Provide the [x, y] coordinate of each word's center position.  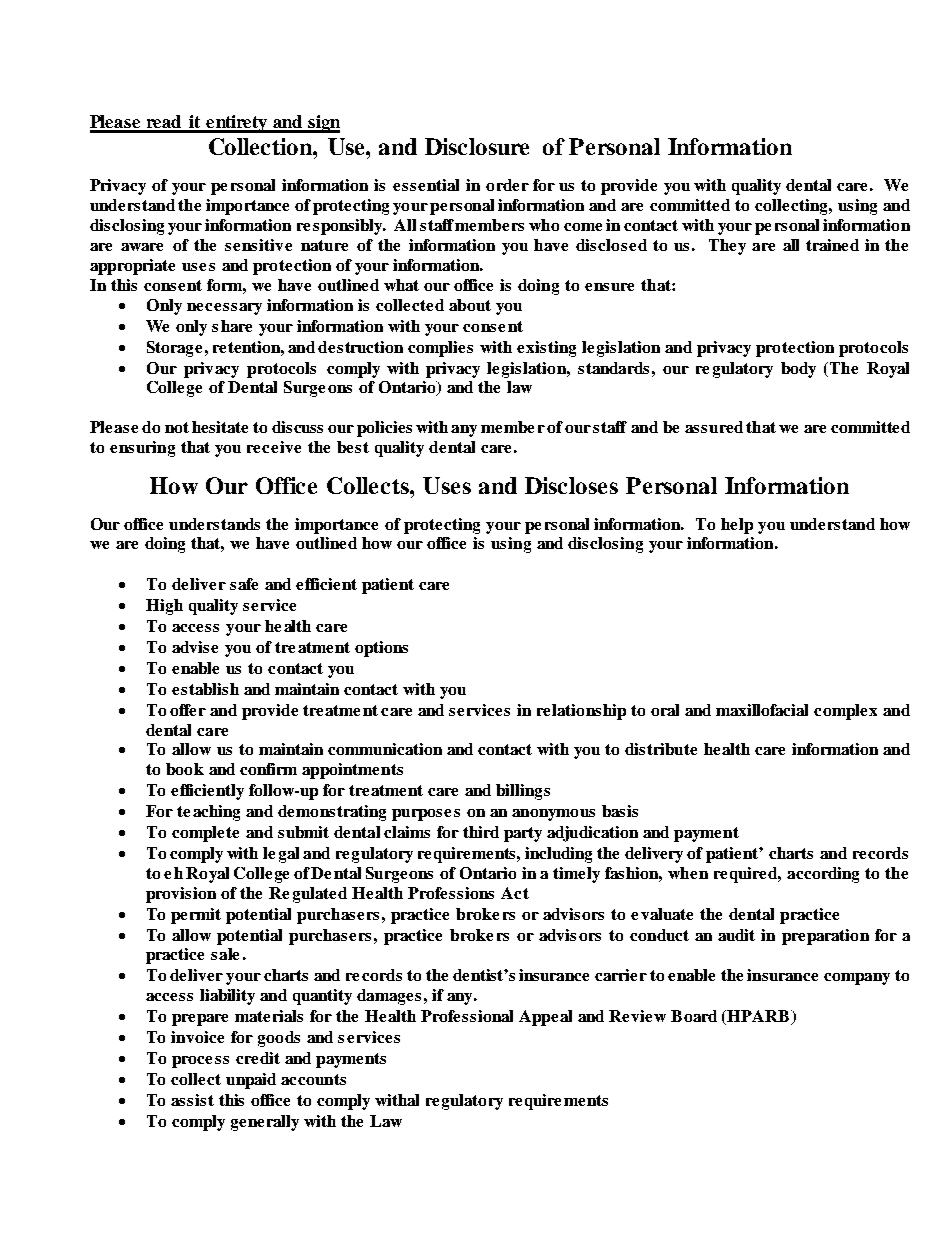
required [747, 875]
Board [694, 1016]
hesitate [220, 427]
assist [192, 1100]
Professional [467, 1016]
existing [546, 349]
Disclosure [477, 146]
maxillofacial [762, 710]
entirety [236, 124]
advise [195, 647]
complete [205, 834]
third [481, 832]
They [727, 247]
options [381, 649]
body [798, 370]
